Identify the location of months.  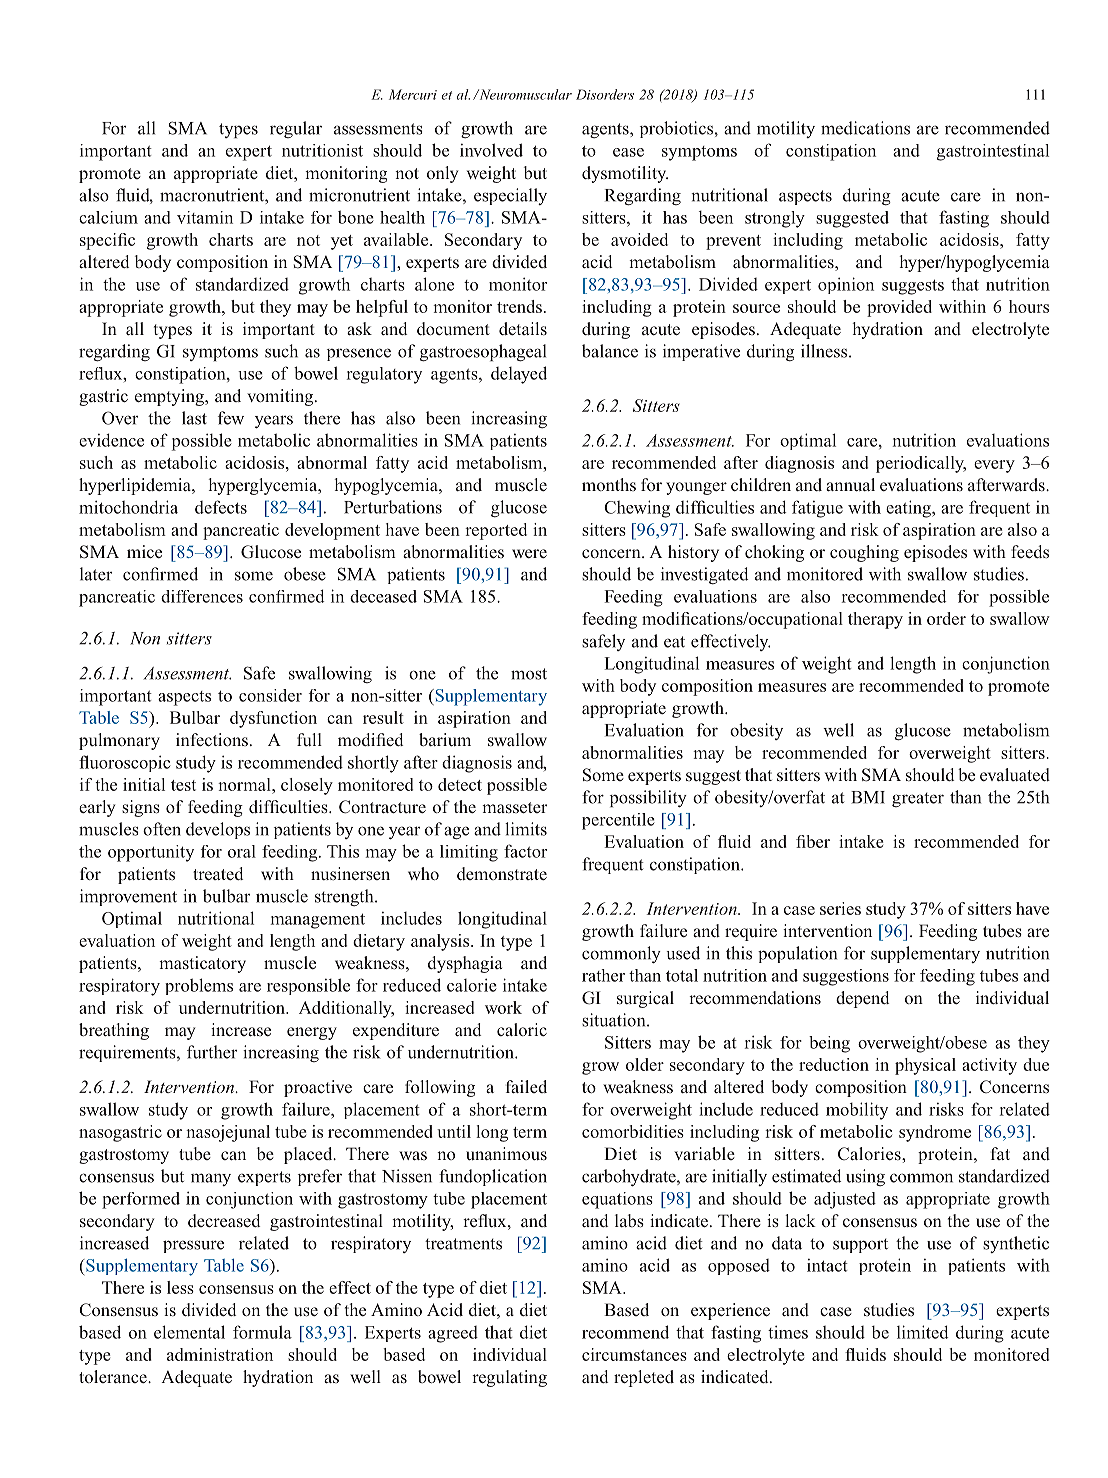
(609, 484).
